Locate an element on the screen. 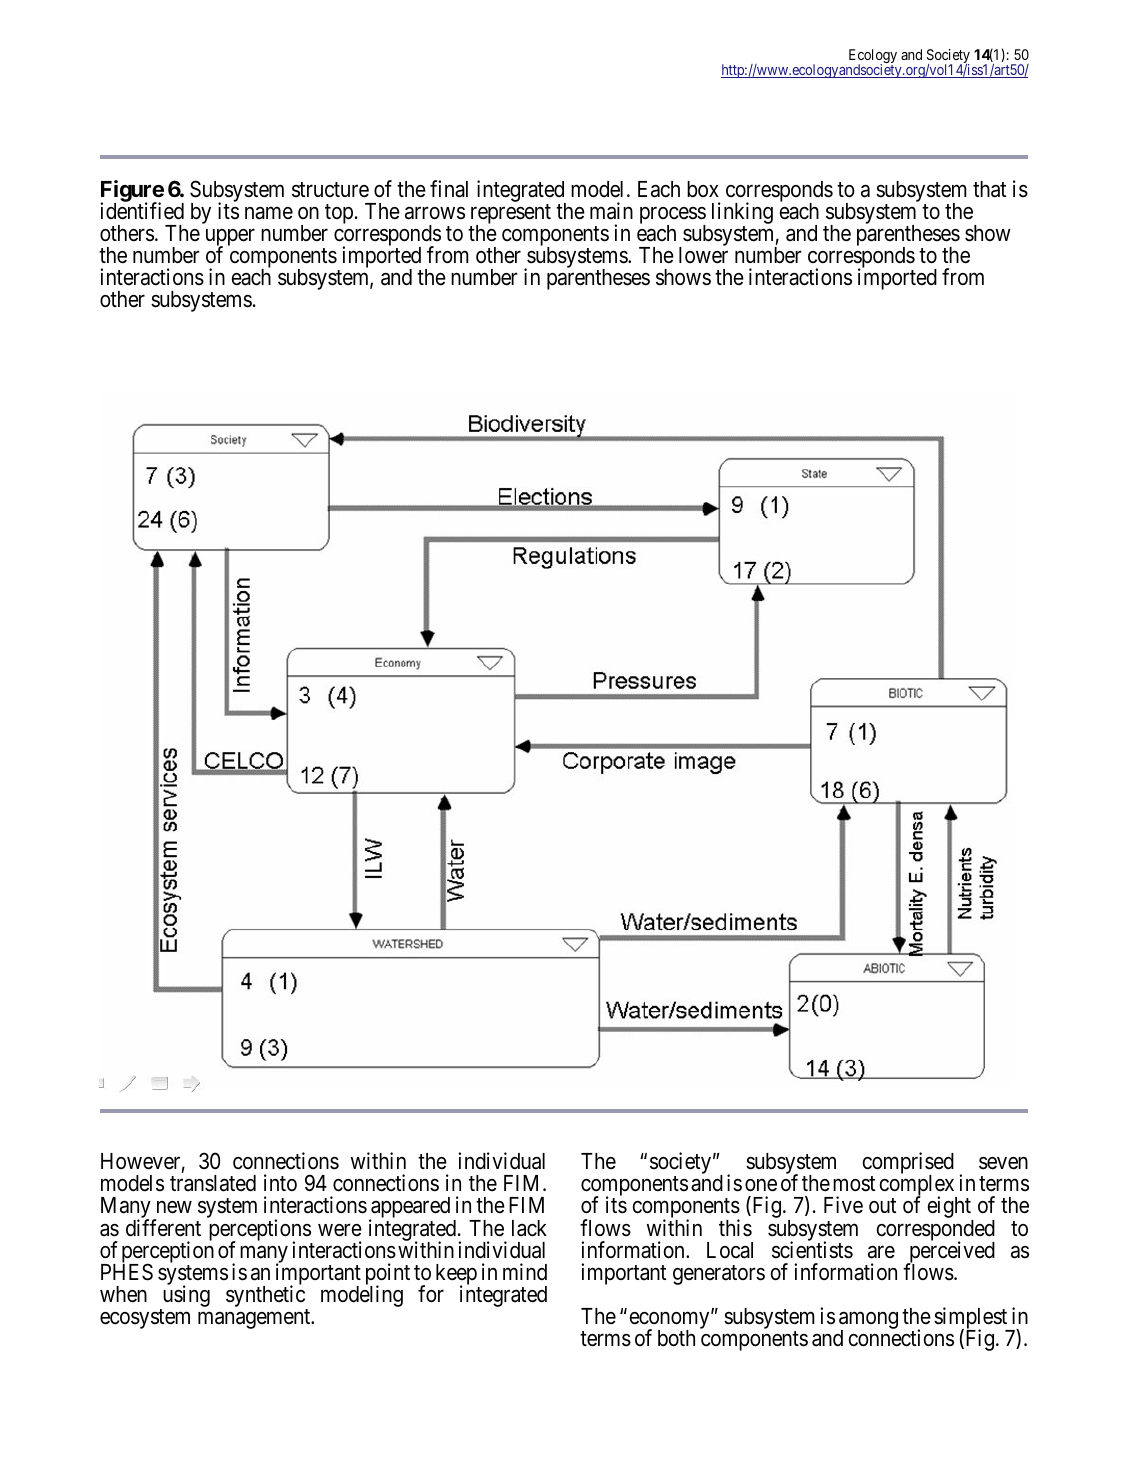  upper is located at coordinates (230, 239).
